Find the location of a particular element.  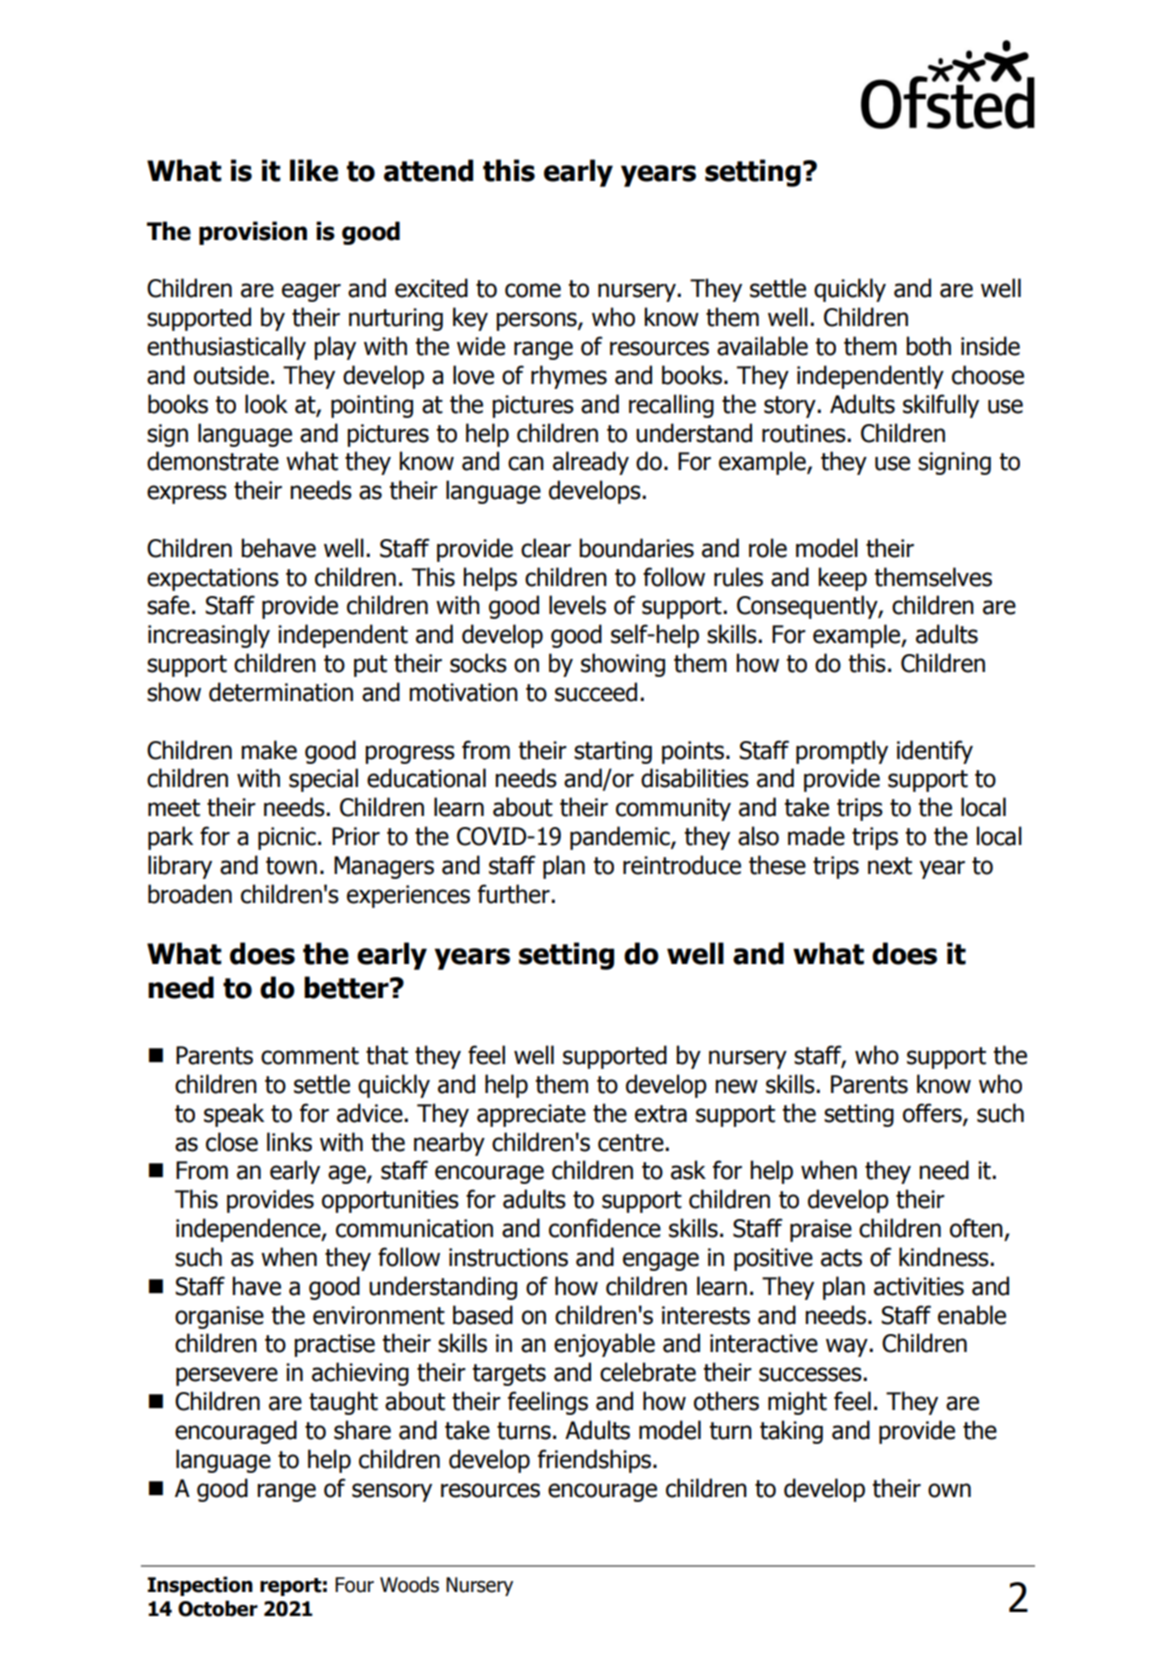

succeed is located at coordinates (596, 692).
